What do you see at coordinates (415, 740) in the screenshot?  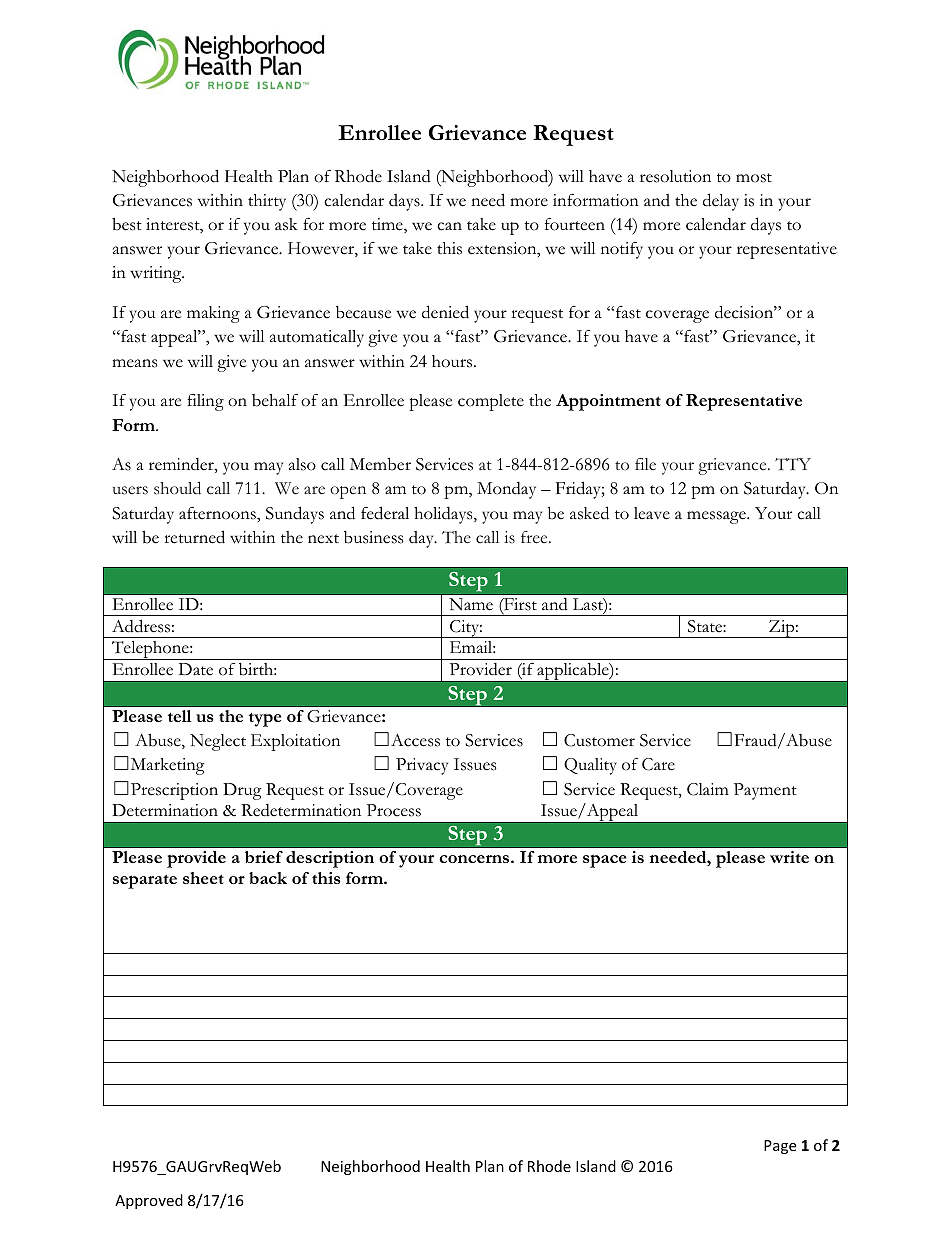 I see `Access` at bounding box center [415, 740].
